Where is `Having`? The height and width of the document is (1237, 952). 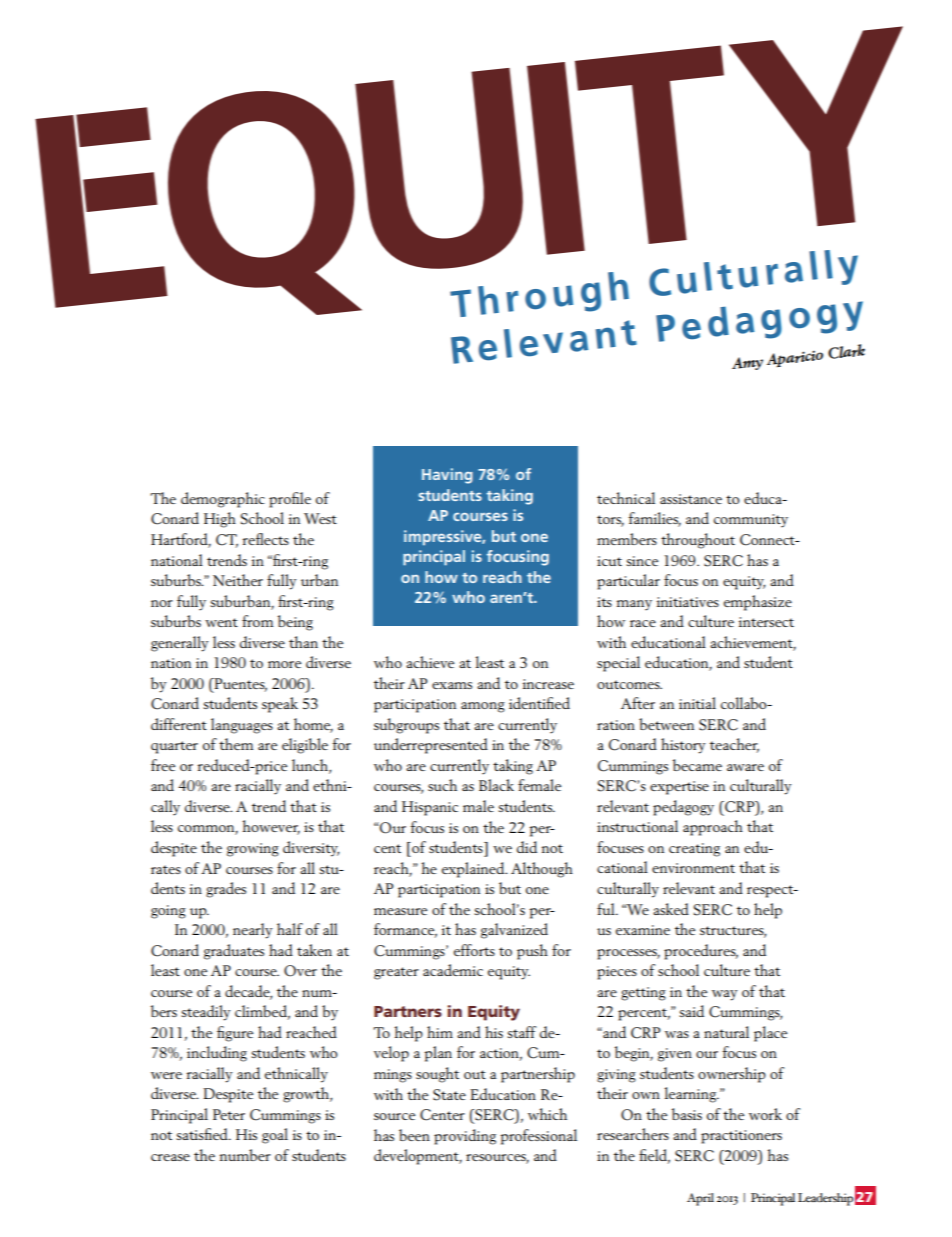 Having is located at coordinates (447, 476).
